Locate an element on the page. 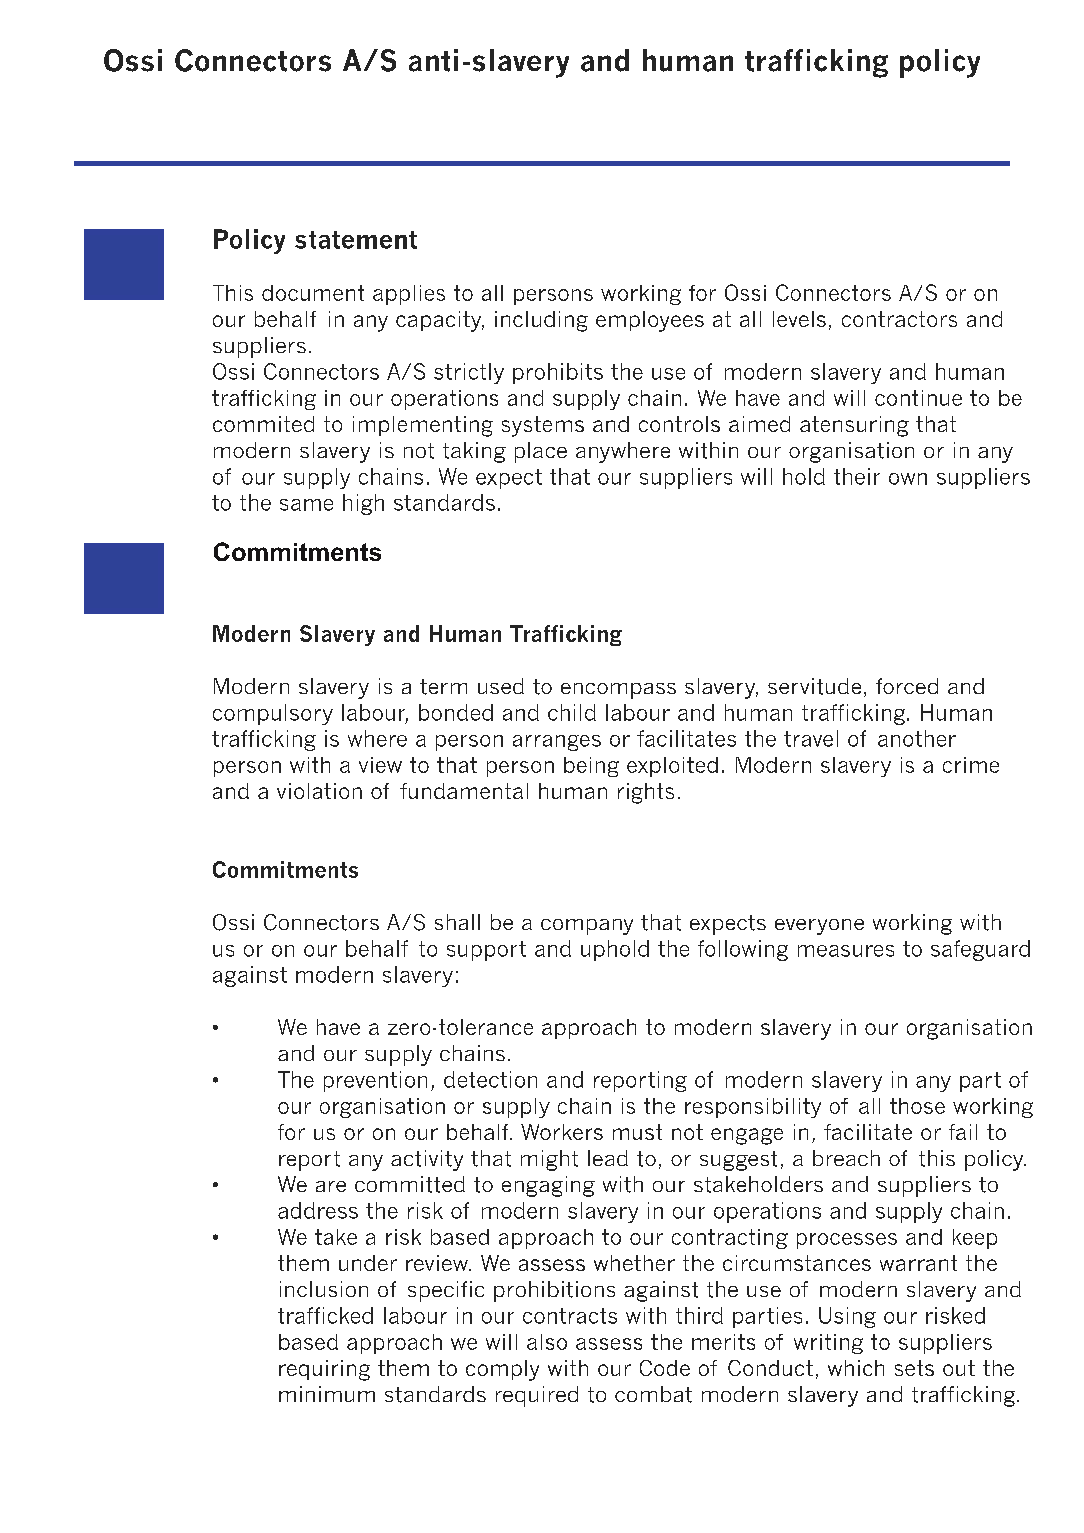 The height and width of the image is (1533, 1084). document is located at coordinates (313, 293).
